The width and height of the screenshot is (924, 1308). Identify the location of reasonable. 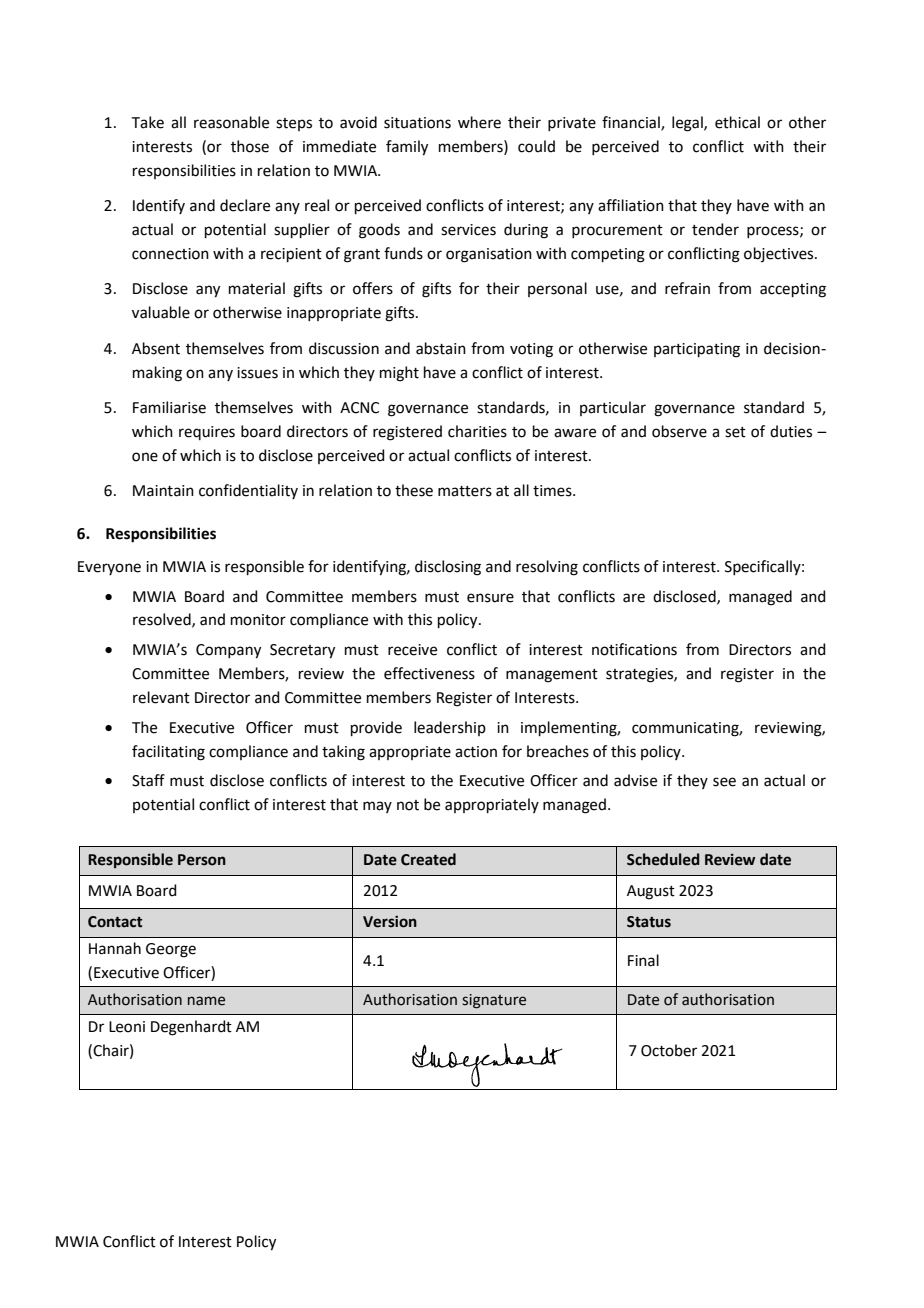
(231, 122).
